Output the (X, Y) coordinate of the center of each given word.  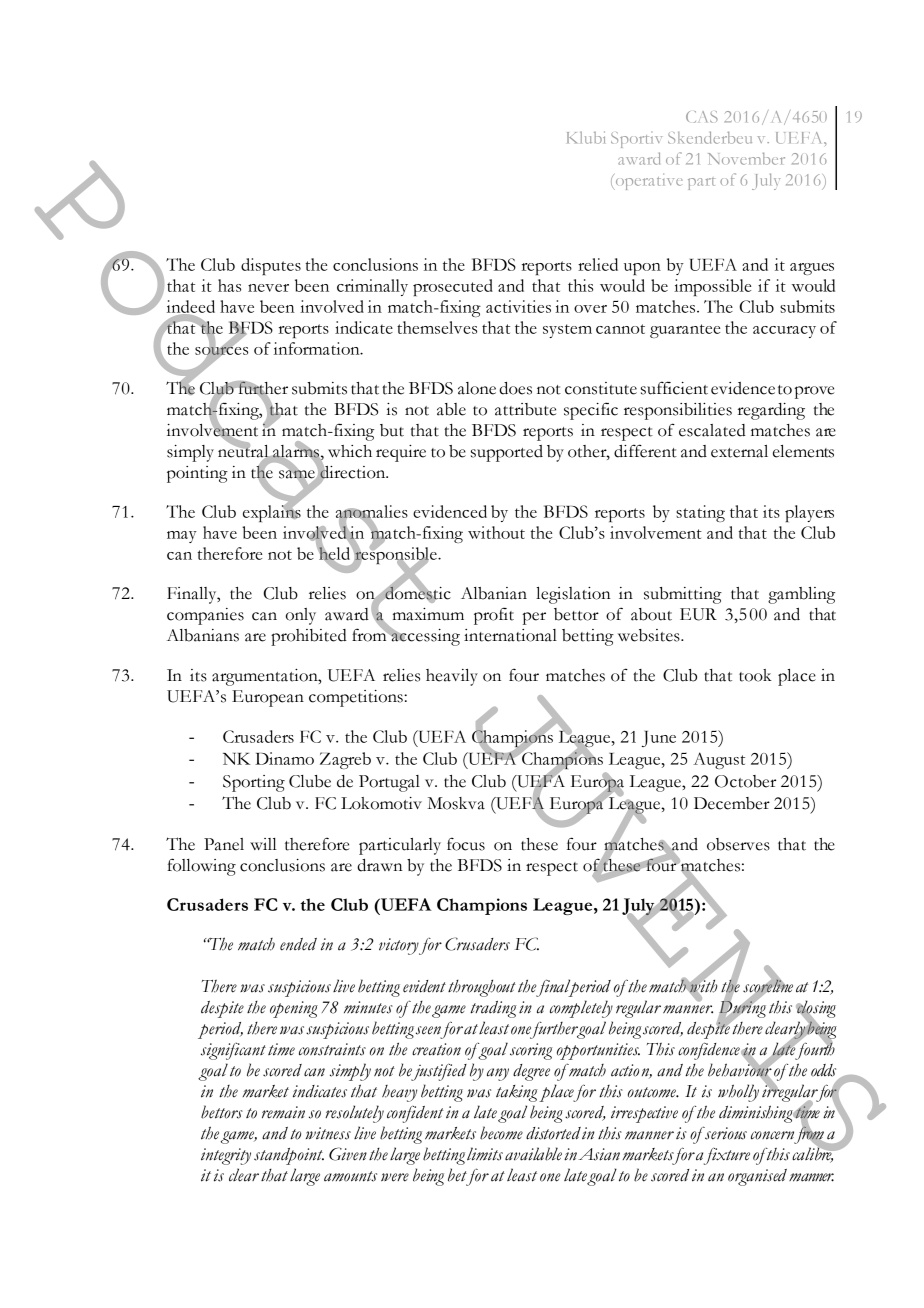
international (510, 635)
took (755, 675)
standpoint (289, 1156)
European (268, 698)
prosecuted (453, 287)
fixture (727, 1156)
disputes (271, 266)
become (501, 1133)
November (746, 159)
